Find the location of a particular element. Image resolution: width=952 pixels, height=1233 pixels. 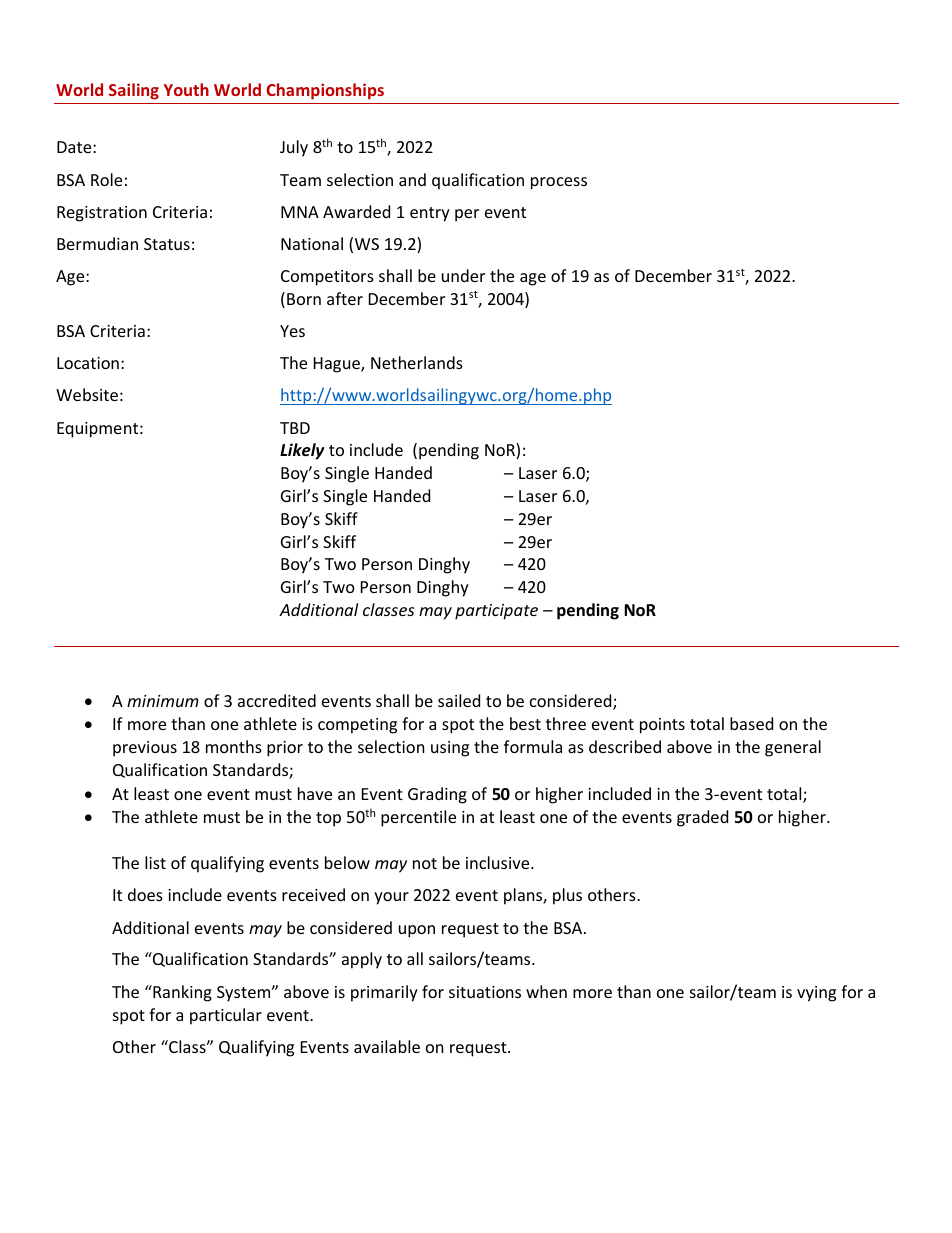

situations is located at coordinates (485, 992).
